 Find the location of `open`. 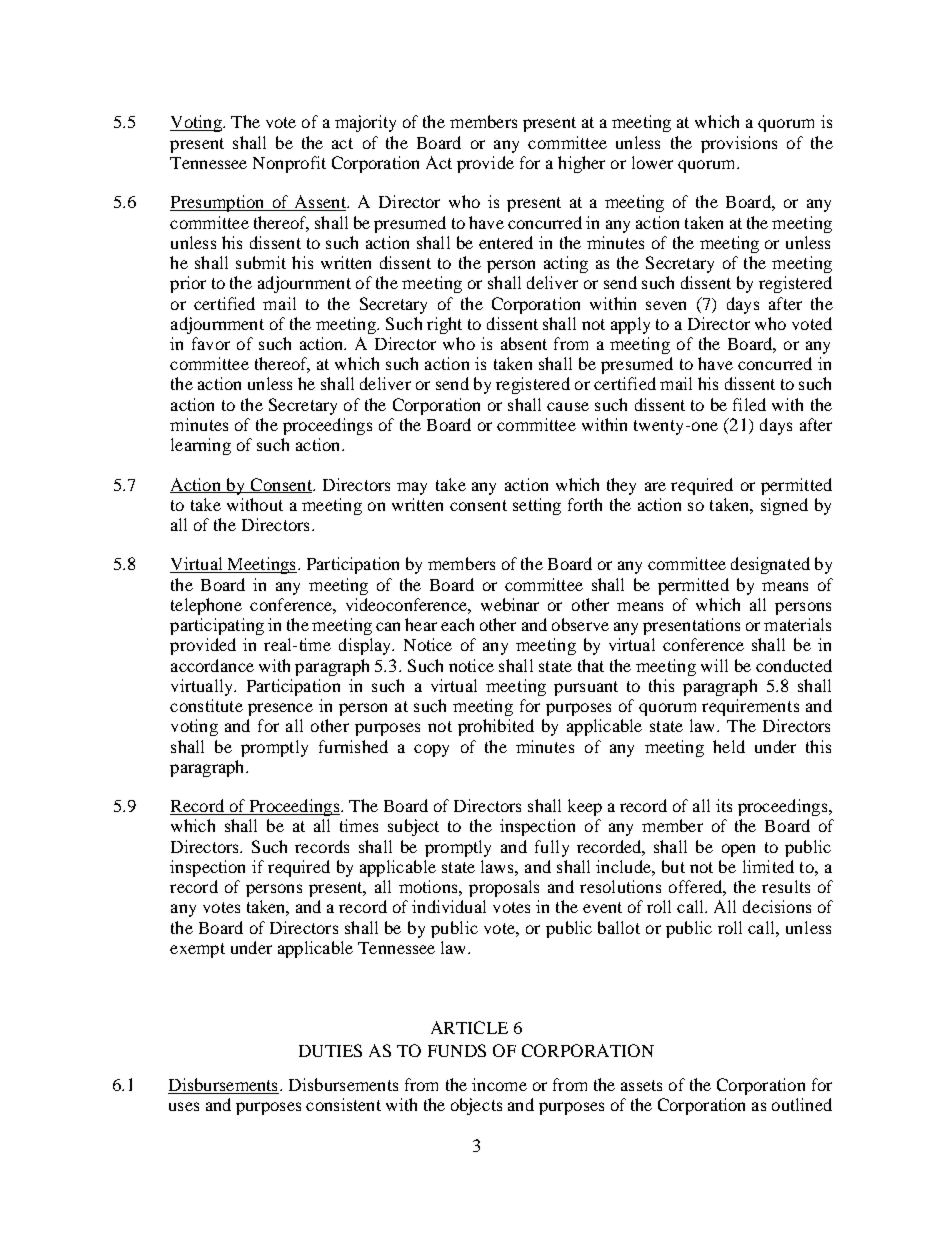

open is located at coordinates (738, 850).
